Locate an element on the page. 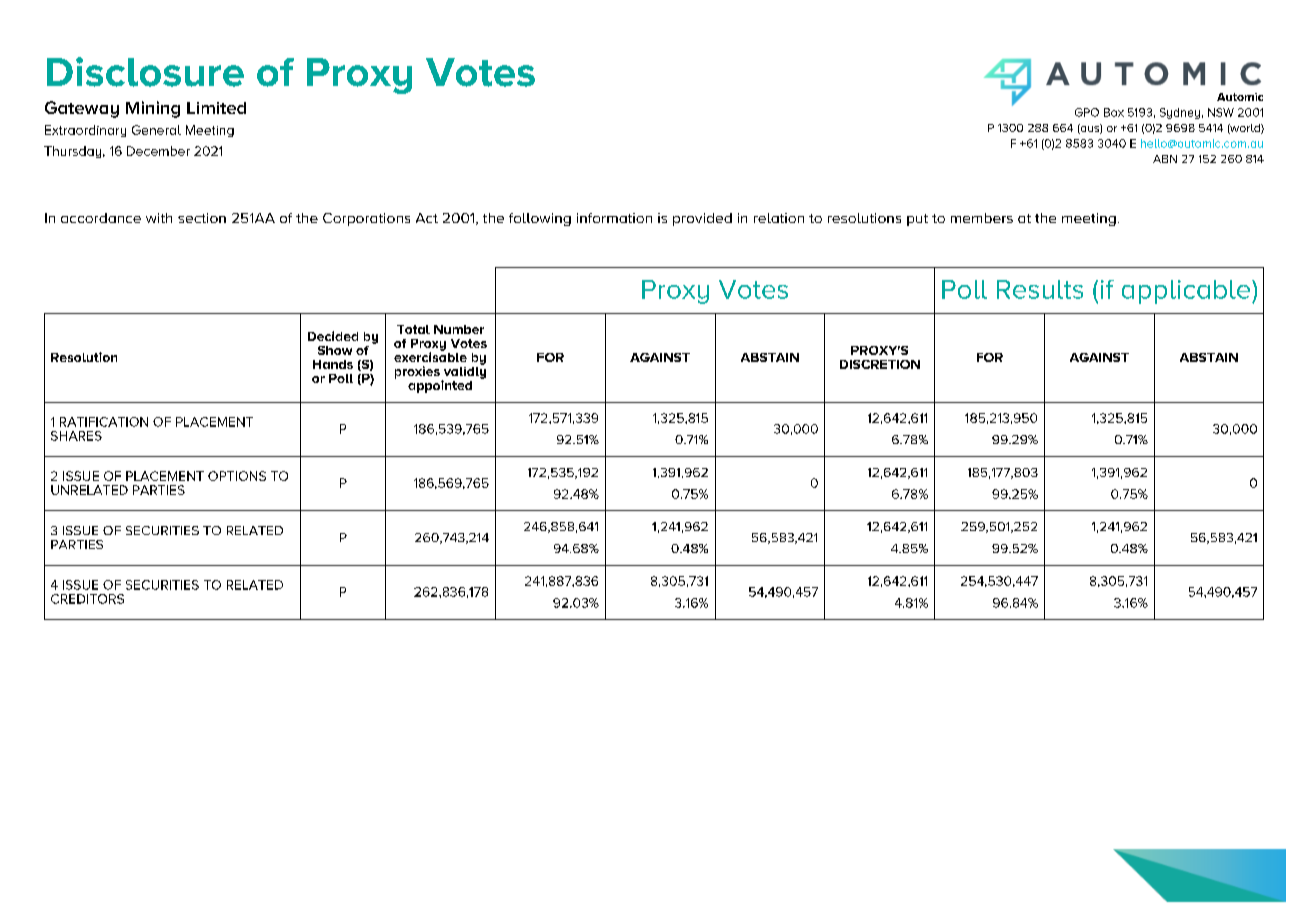 The width and height of the document is (1308, 924). section is located at coordinates (202, 218).
